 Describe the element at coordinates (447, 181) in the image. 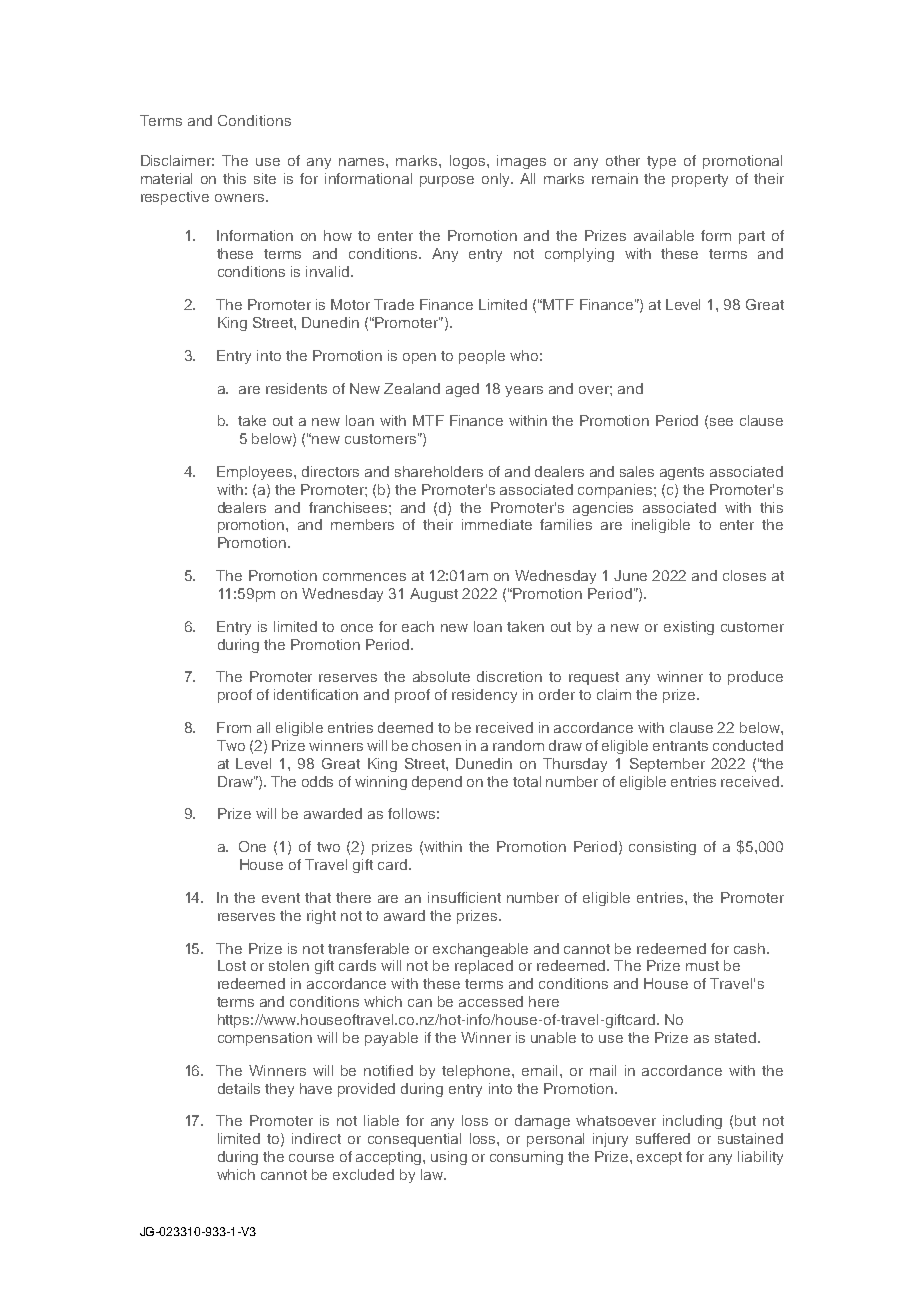

I see `purpose` at that location.
